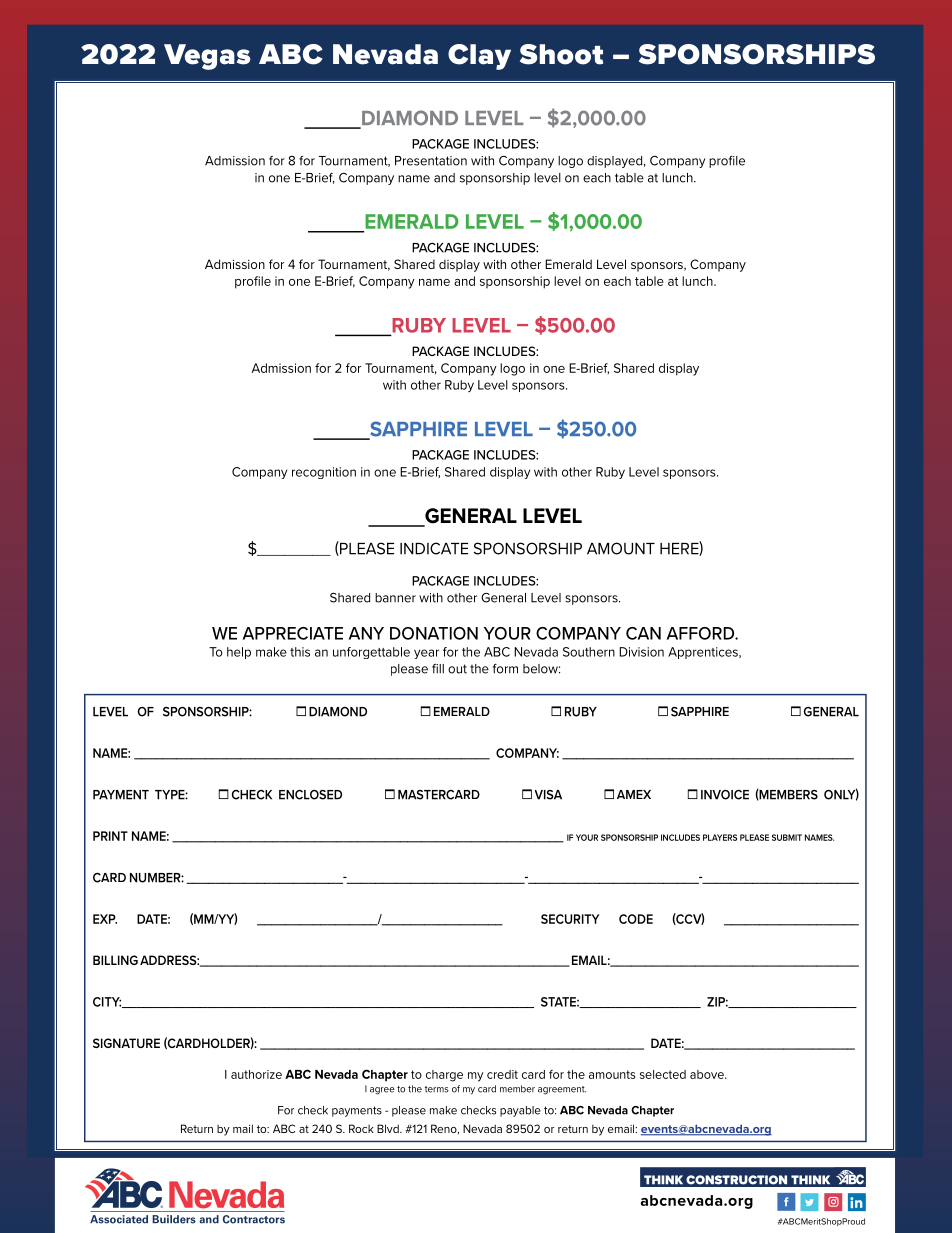 This image has width=952, height=1233. I want to click on above, so click(708, 1074).
